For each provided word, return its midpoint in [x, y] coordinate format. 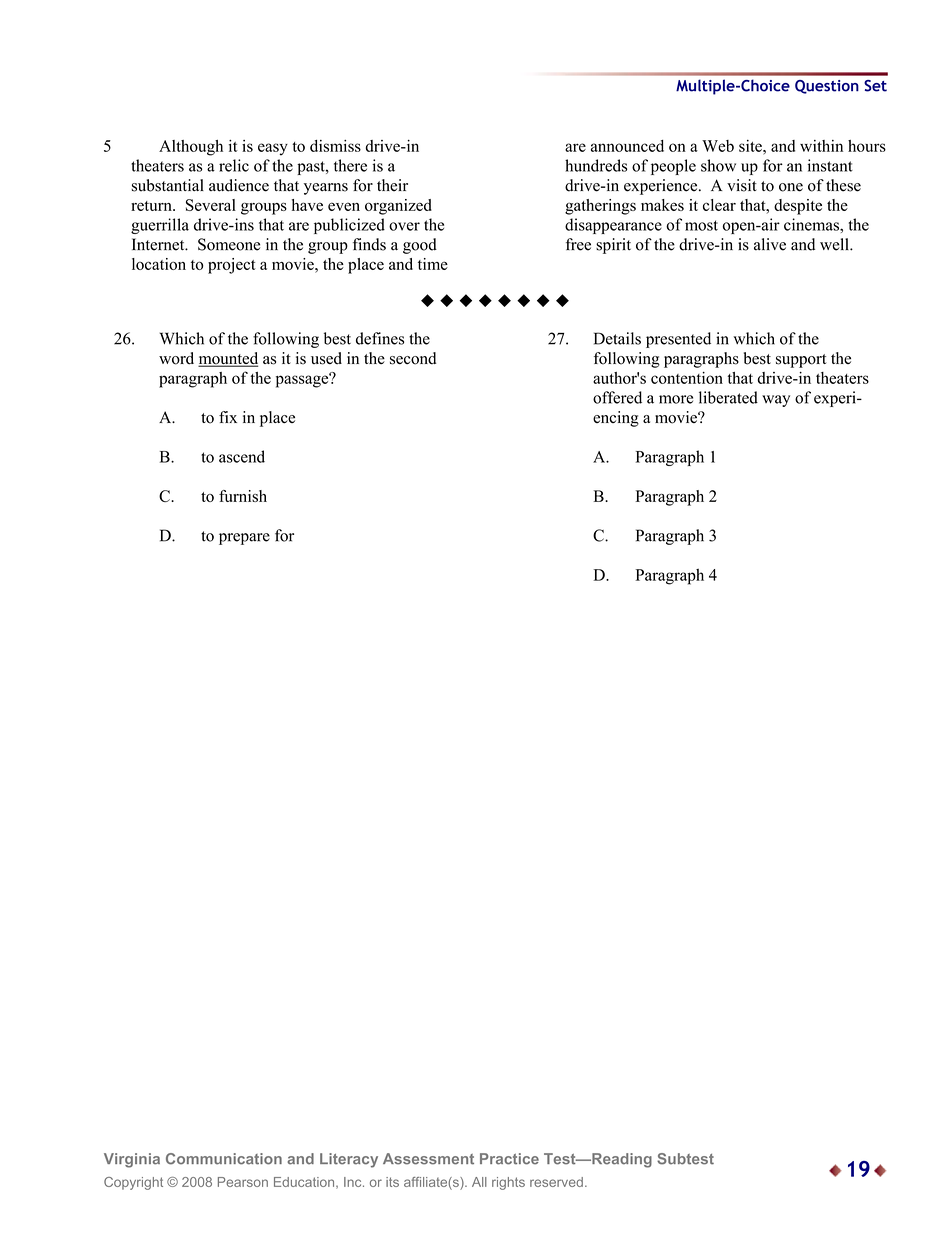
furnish [243, 496]
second [413, 358]
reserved [556, 1182]
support [801, 361]
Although [191, 148]
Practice [509, 1159]
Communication [224, 1159]
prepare [244, 539]
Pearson [243, 1182]
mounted [228, 359]
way [776, 401]
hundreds [596, 165]
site [751, 146]
